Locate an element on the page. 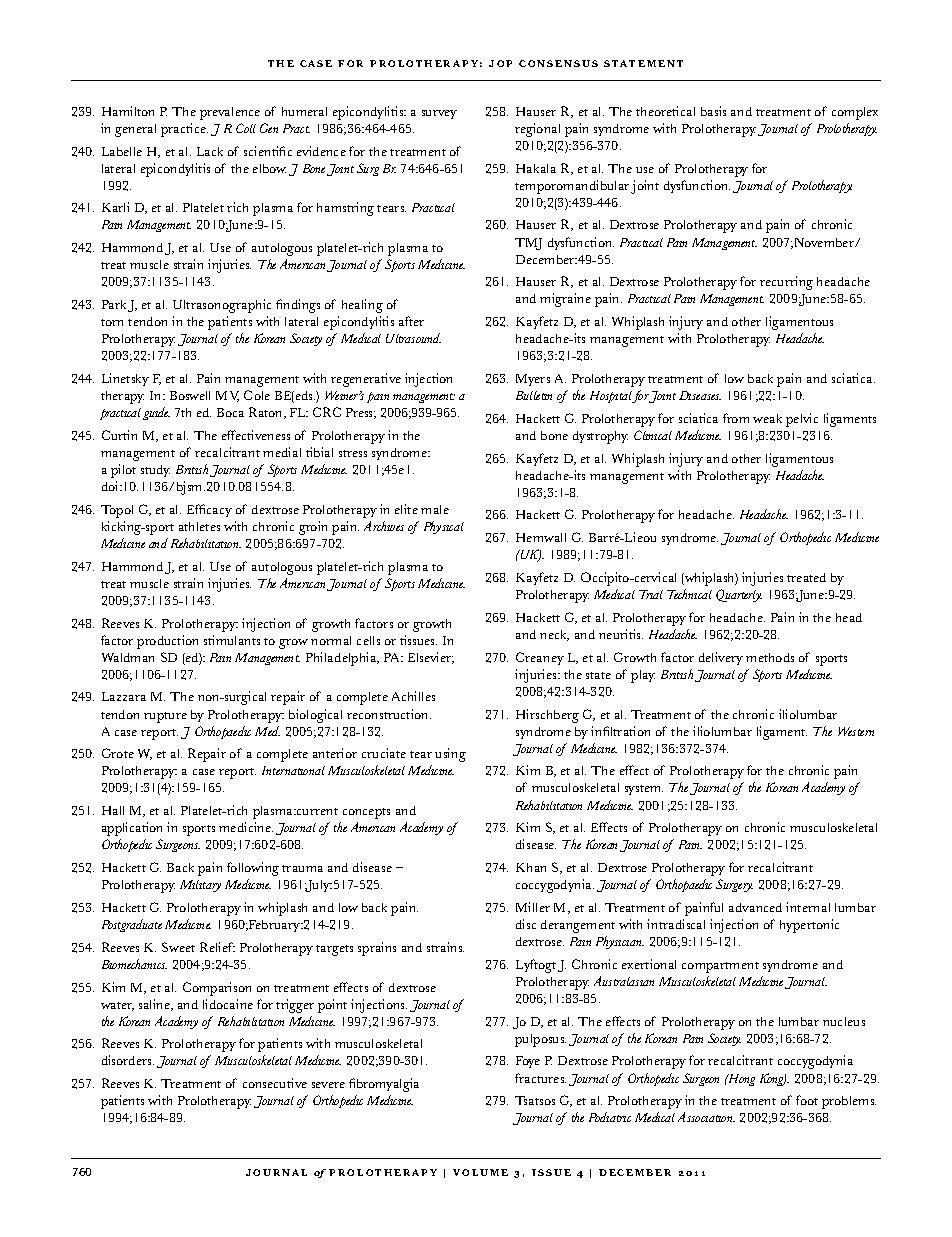 Image resolution: width=952 pixels, height=1237 pixels. Lack is located at coordinates (210, 151).
